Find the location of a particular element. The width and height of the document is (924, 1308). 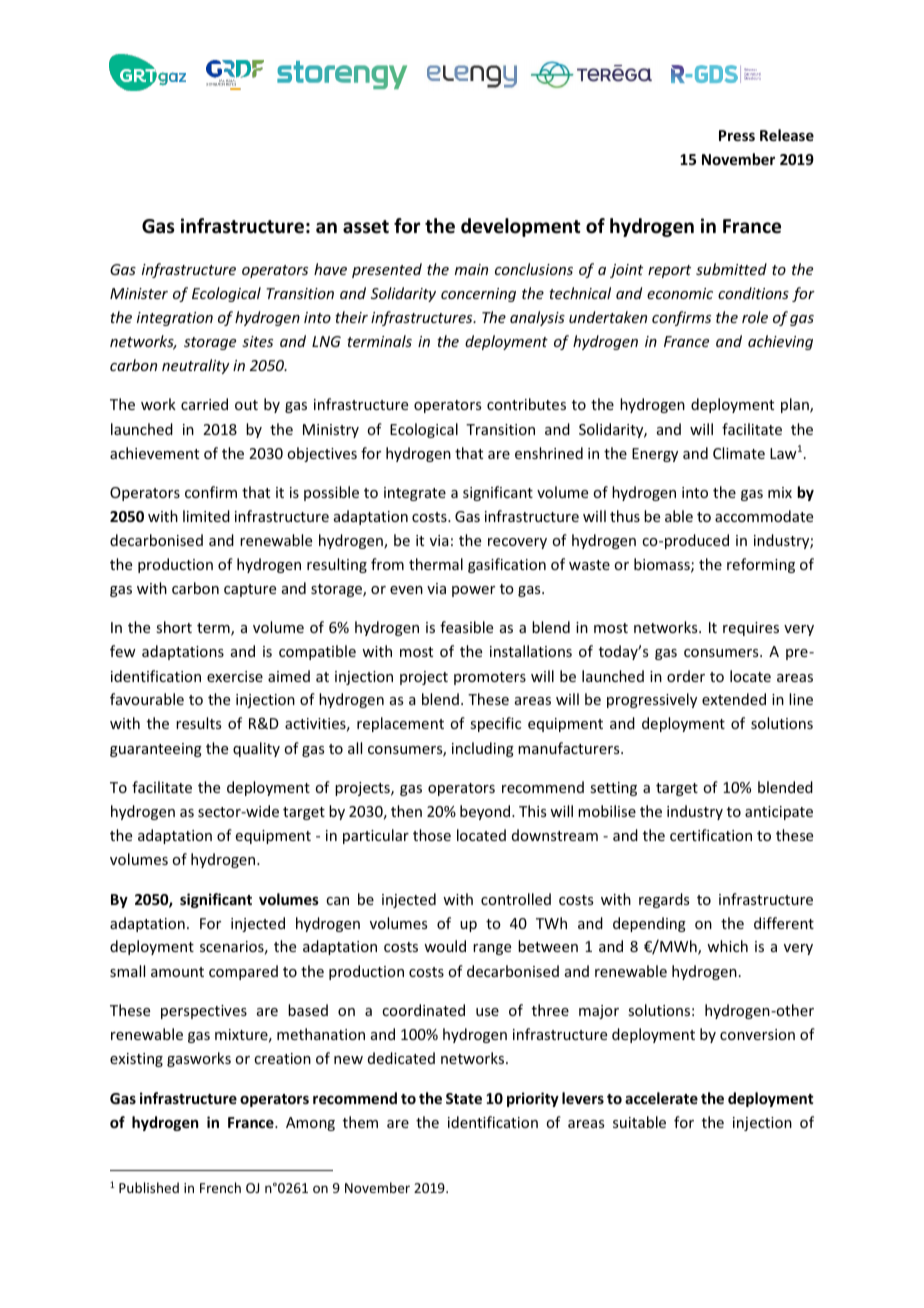

development is located at coordinates (521, 227).
